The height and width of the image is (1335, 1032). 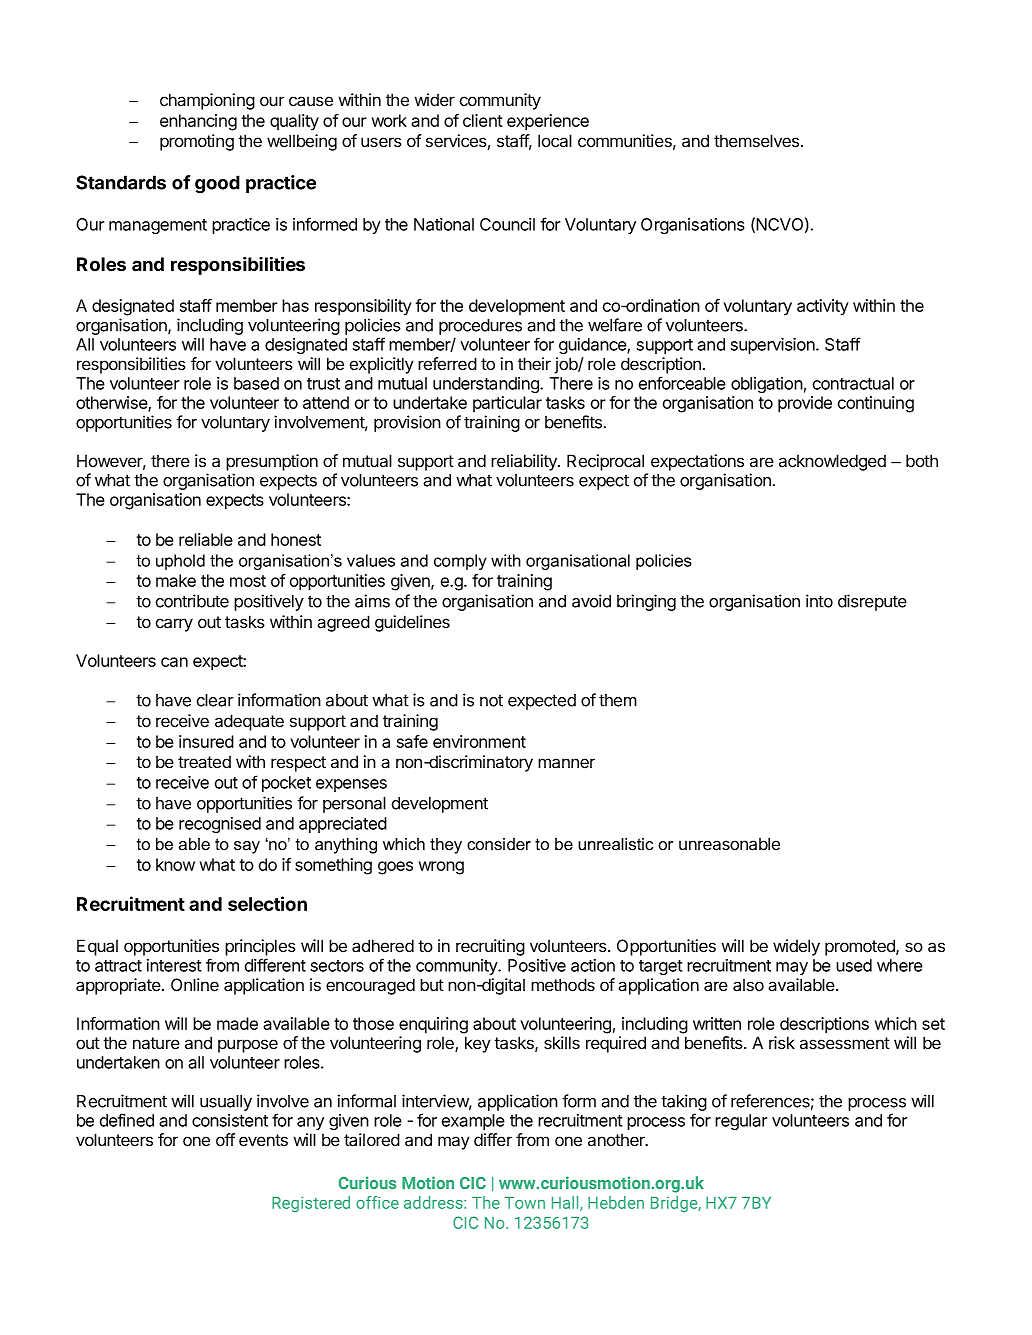 What do you see at coordinates (548, 122) in the image?
I see `experience` at bounding box center [548, 122].
